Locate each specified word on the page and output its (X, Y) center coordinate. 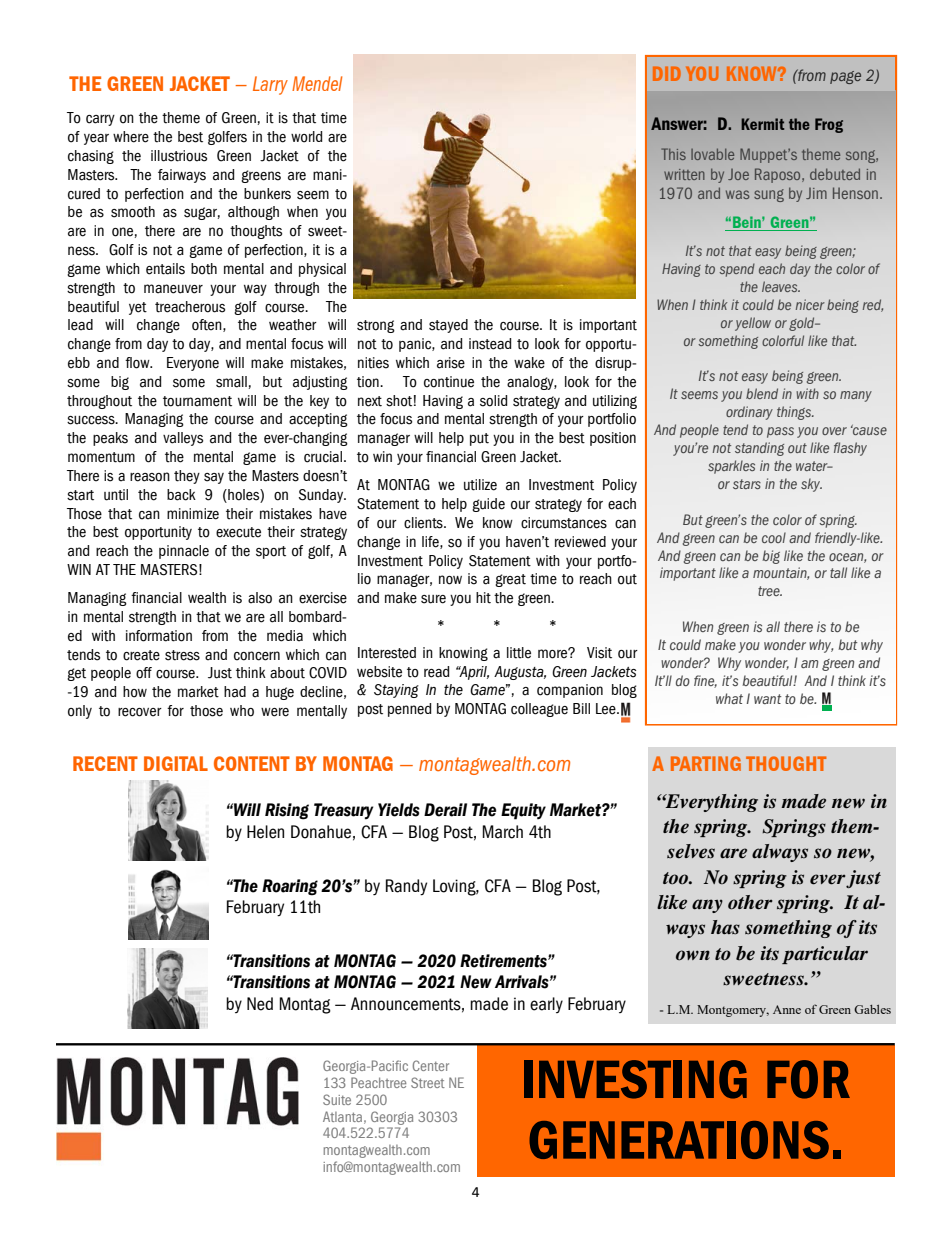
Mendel (317, 83)
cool (774, 537)
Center (431, 1065)
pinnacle (184, 552)
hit (483, 598)
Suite (337, 1099)
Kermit (762, 124)
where (131, 137)
